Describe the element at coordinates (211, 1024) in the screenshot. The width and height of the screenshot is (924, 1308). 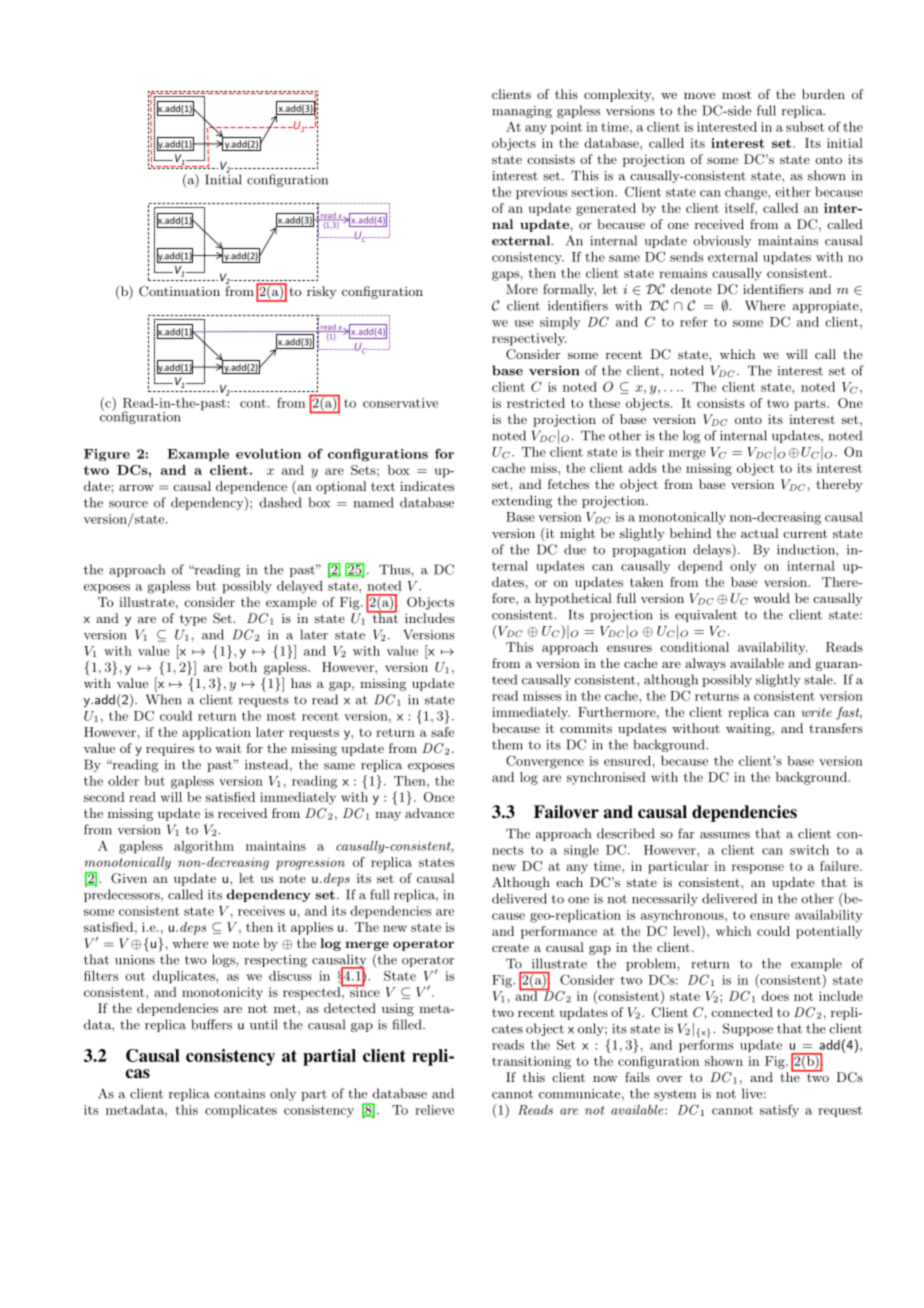
I see `buffers` at that location.
